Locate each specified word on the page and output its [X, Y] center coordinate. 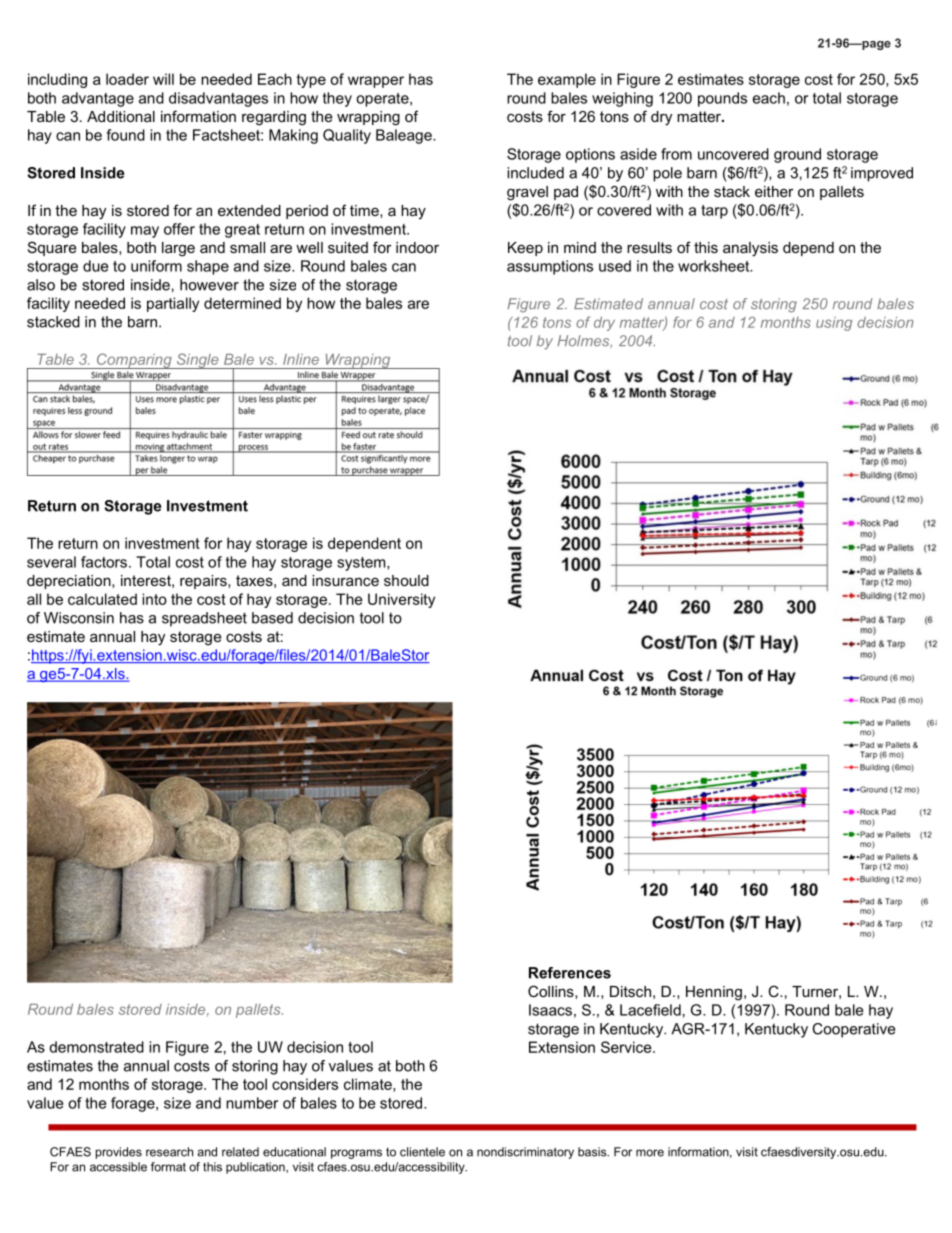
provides [119, 1153]
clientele [422, 1152]
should [406, 580]
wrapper [376, 82]
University [401, 600]
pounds [722, 99]
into [154, 599]
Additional [121, 116]
